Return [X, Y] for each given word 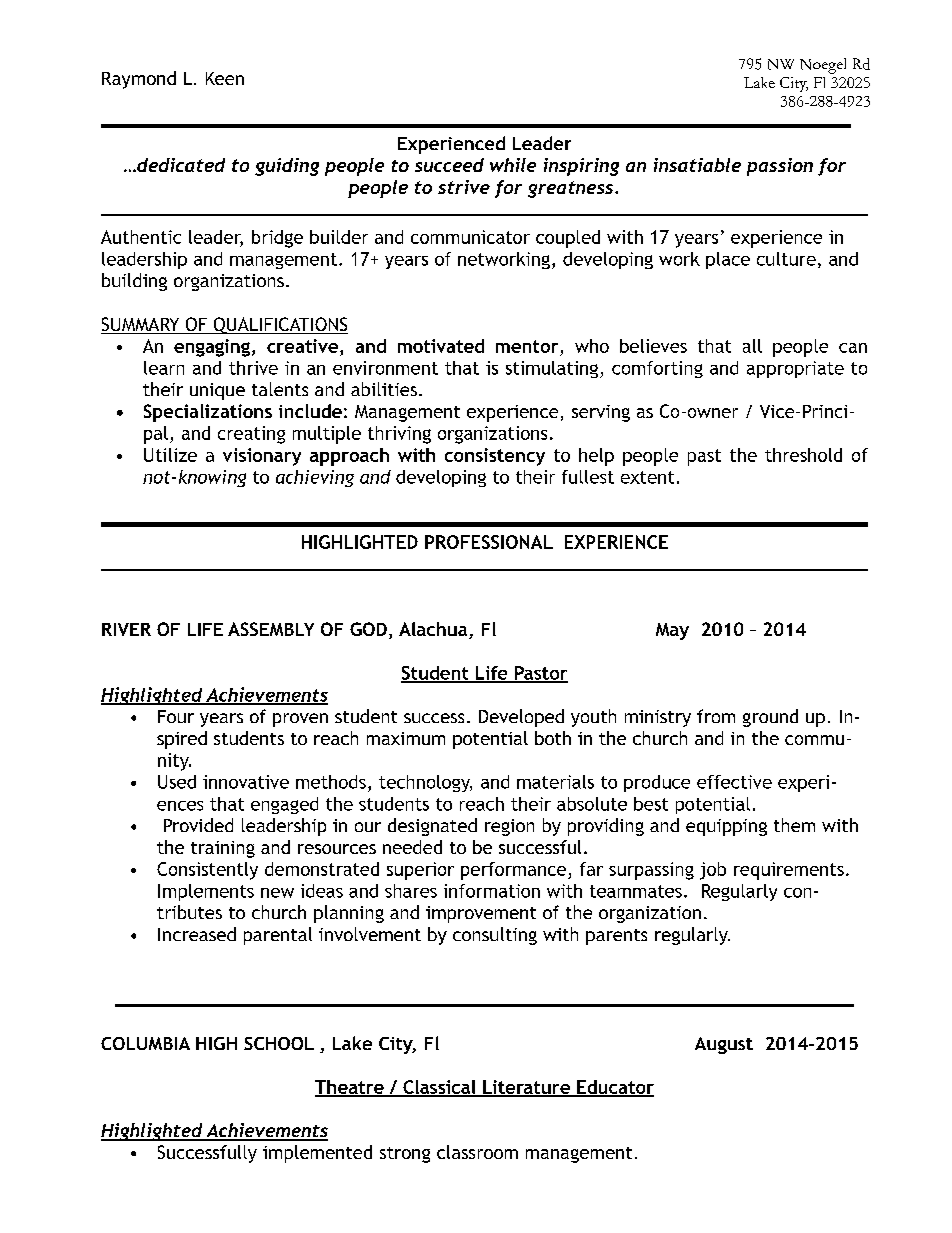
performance [515, 871]
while [513, 165]
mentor [527, 346]
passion [780, 167]
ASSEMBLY [271, 629]
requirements [789, 871]
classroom [477, 1152]
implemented [317, 1154]
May [672, 631]
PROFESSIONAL [489, 542]
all [752, 346]
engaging [212, 348]
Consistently [207, 871]
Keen [225, 78]
